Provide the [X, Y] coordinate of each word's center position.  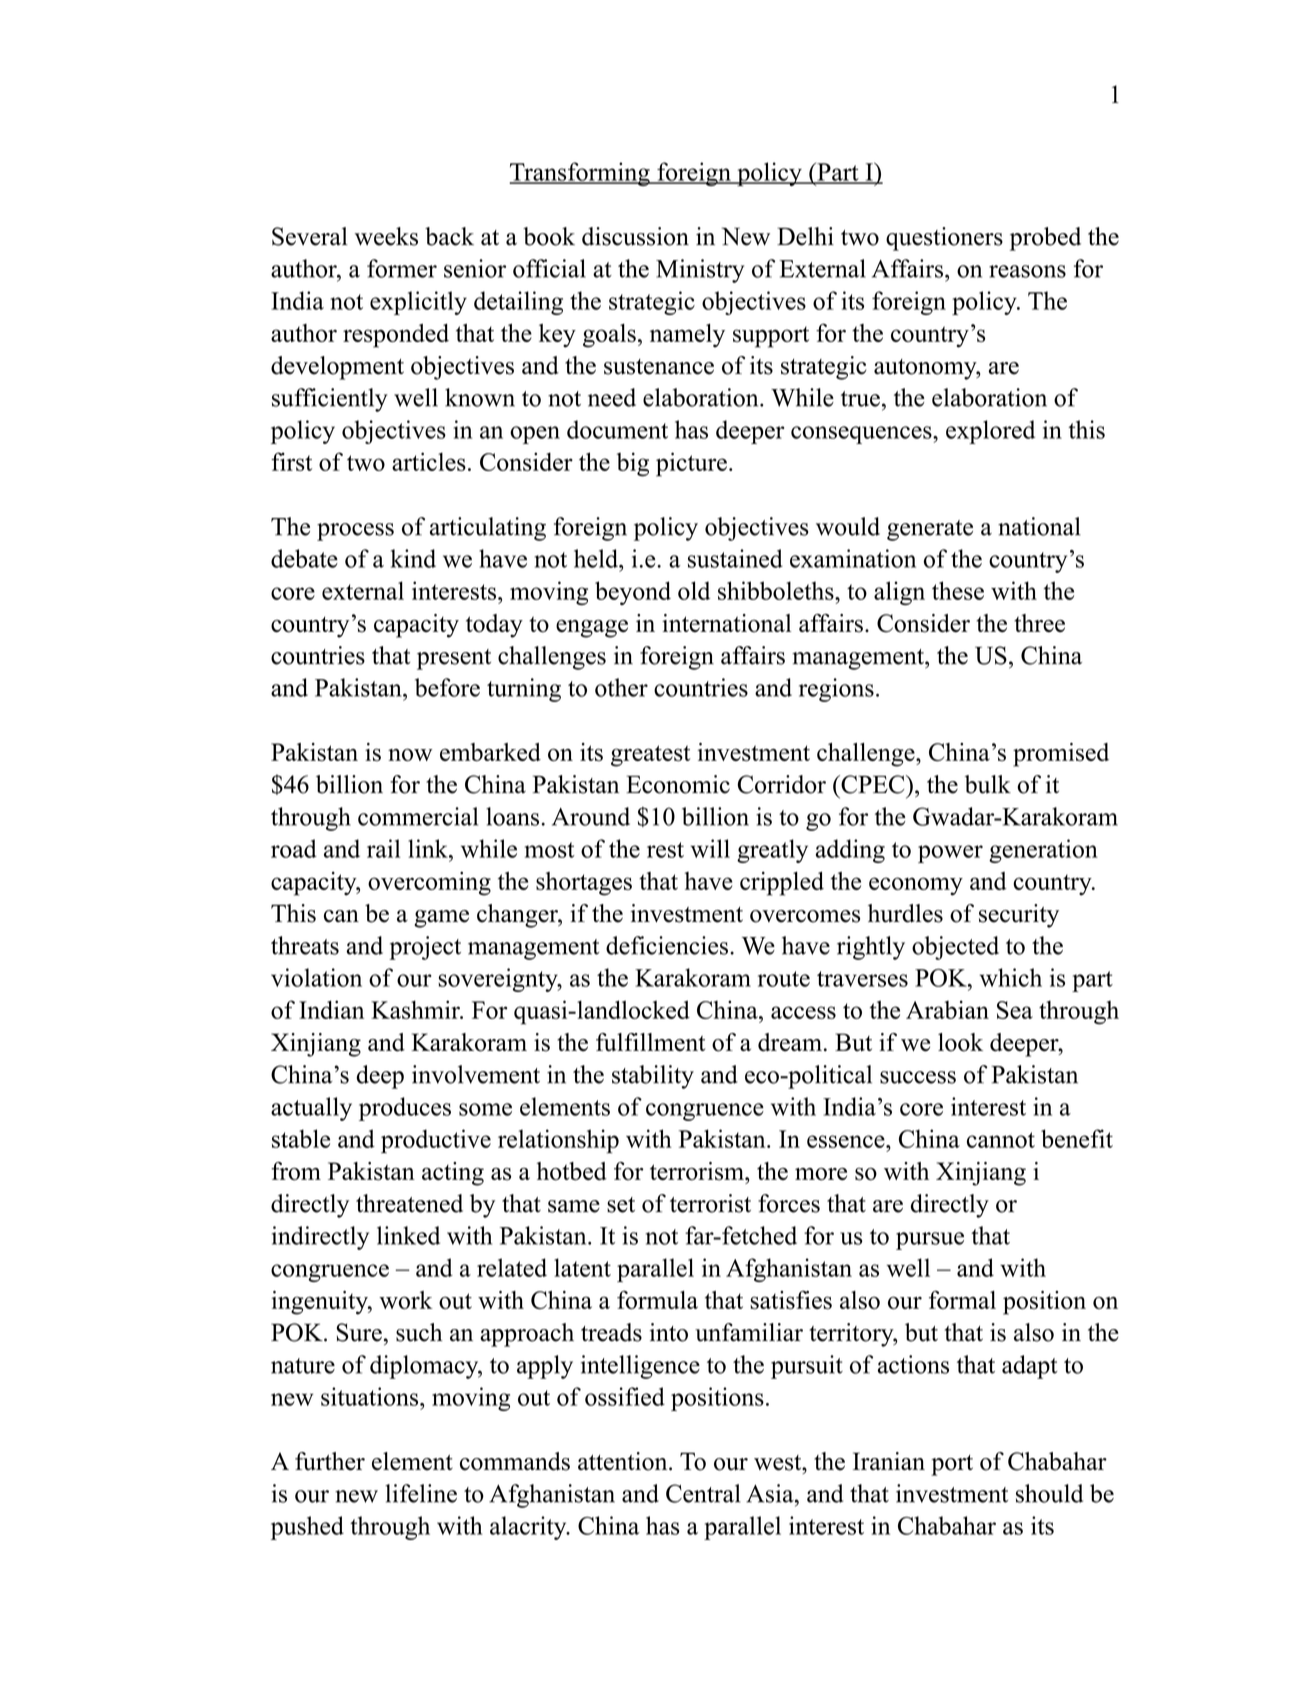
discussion [635, 236]
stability [653, 1077]
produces [405, 1109]
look [960, 1042]
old [694, 590]
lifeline [421, 1493]
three [1039, 623]
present [454, 659]
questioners [944, 239]
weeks [386, 236]
